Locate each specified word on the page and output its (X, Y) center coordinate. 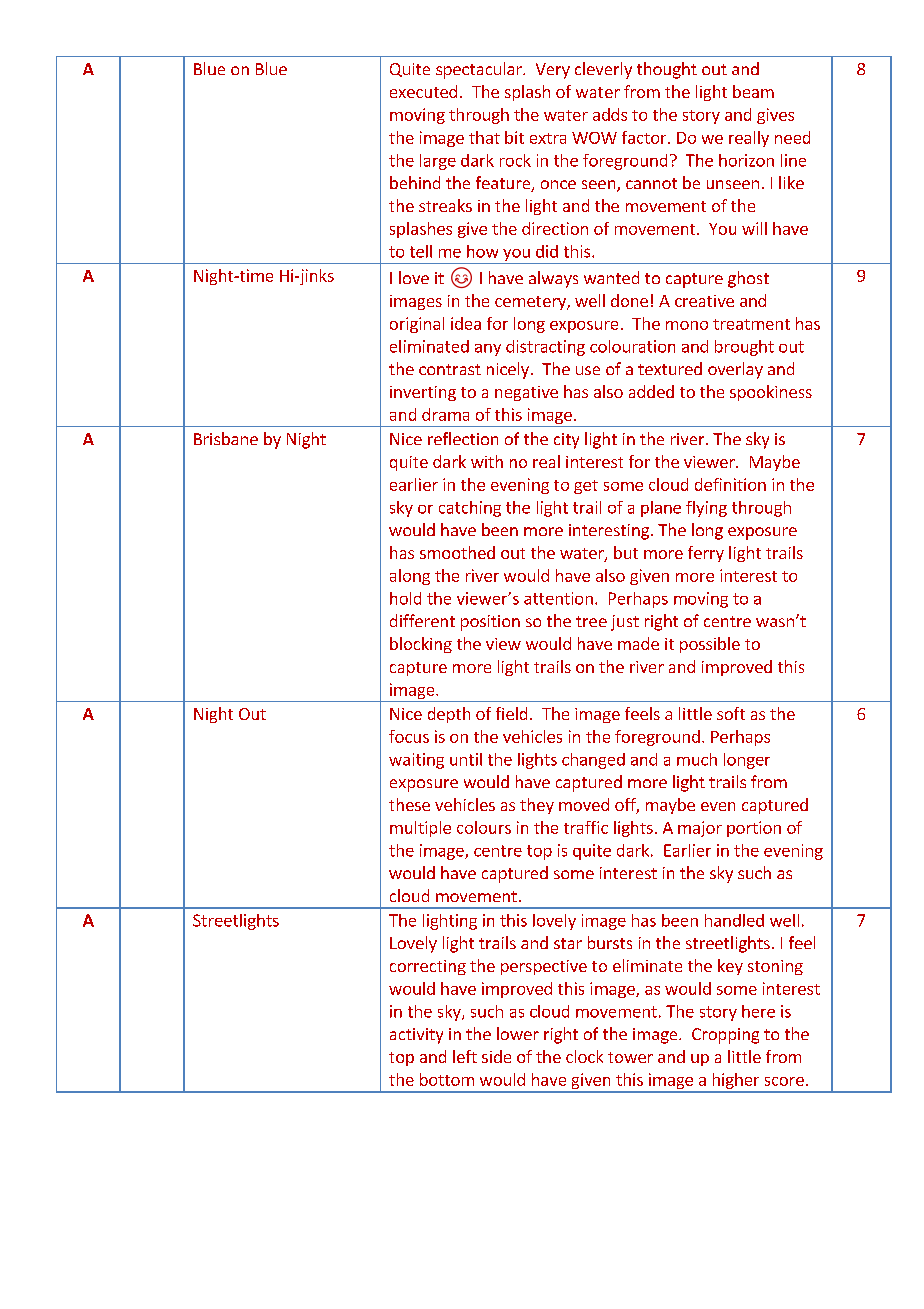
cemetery (531, 303)
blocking (421, 645)
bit (514, 137)
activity (416, 1036)
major (700, 829)
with (487, 461)
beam (753, 91)
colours (484, 827)
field (511, 713)
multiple (420, 829)
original (417, 325)
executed (423, 91)
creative (704, 301)
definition (730, 484)
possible (710, 645)
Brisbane (226, 438)
